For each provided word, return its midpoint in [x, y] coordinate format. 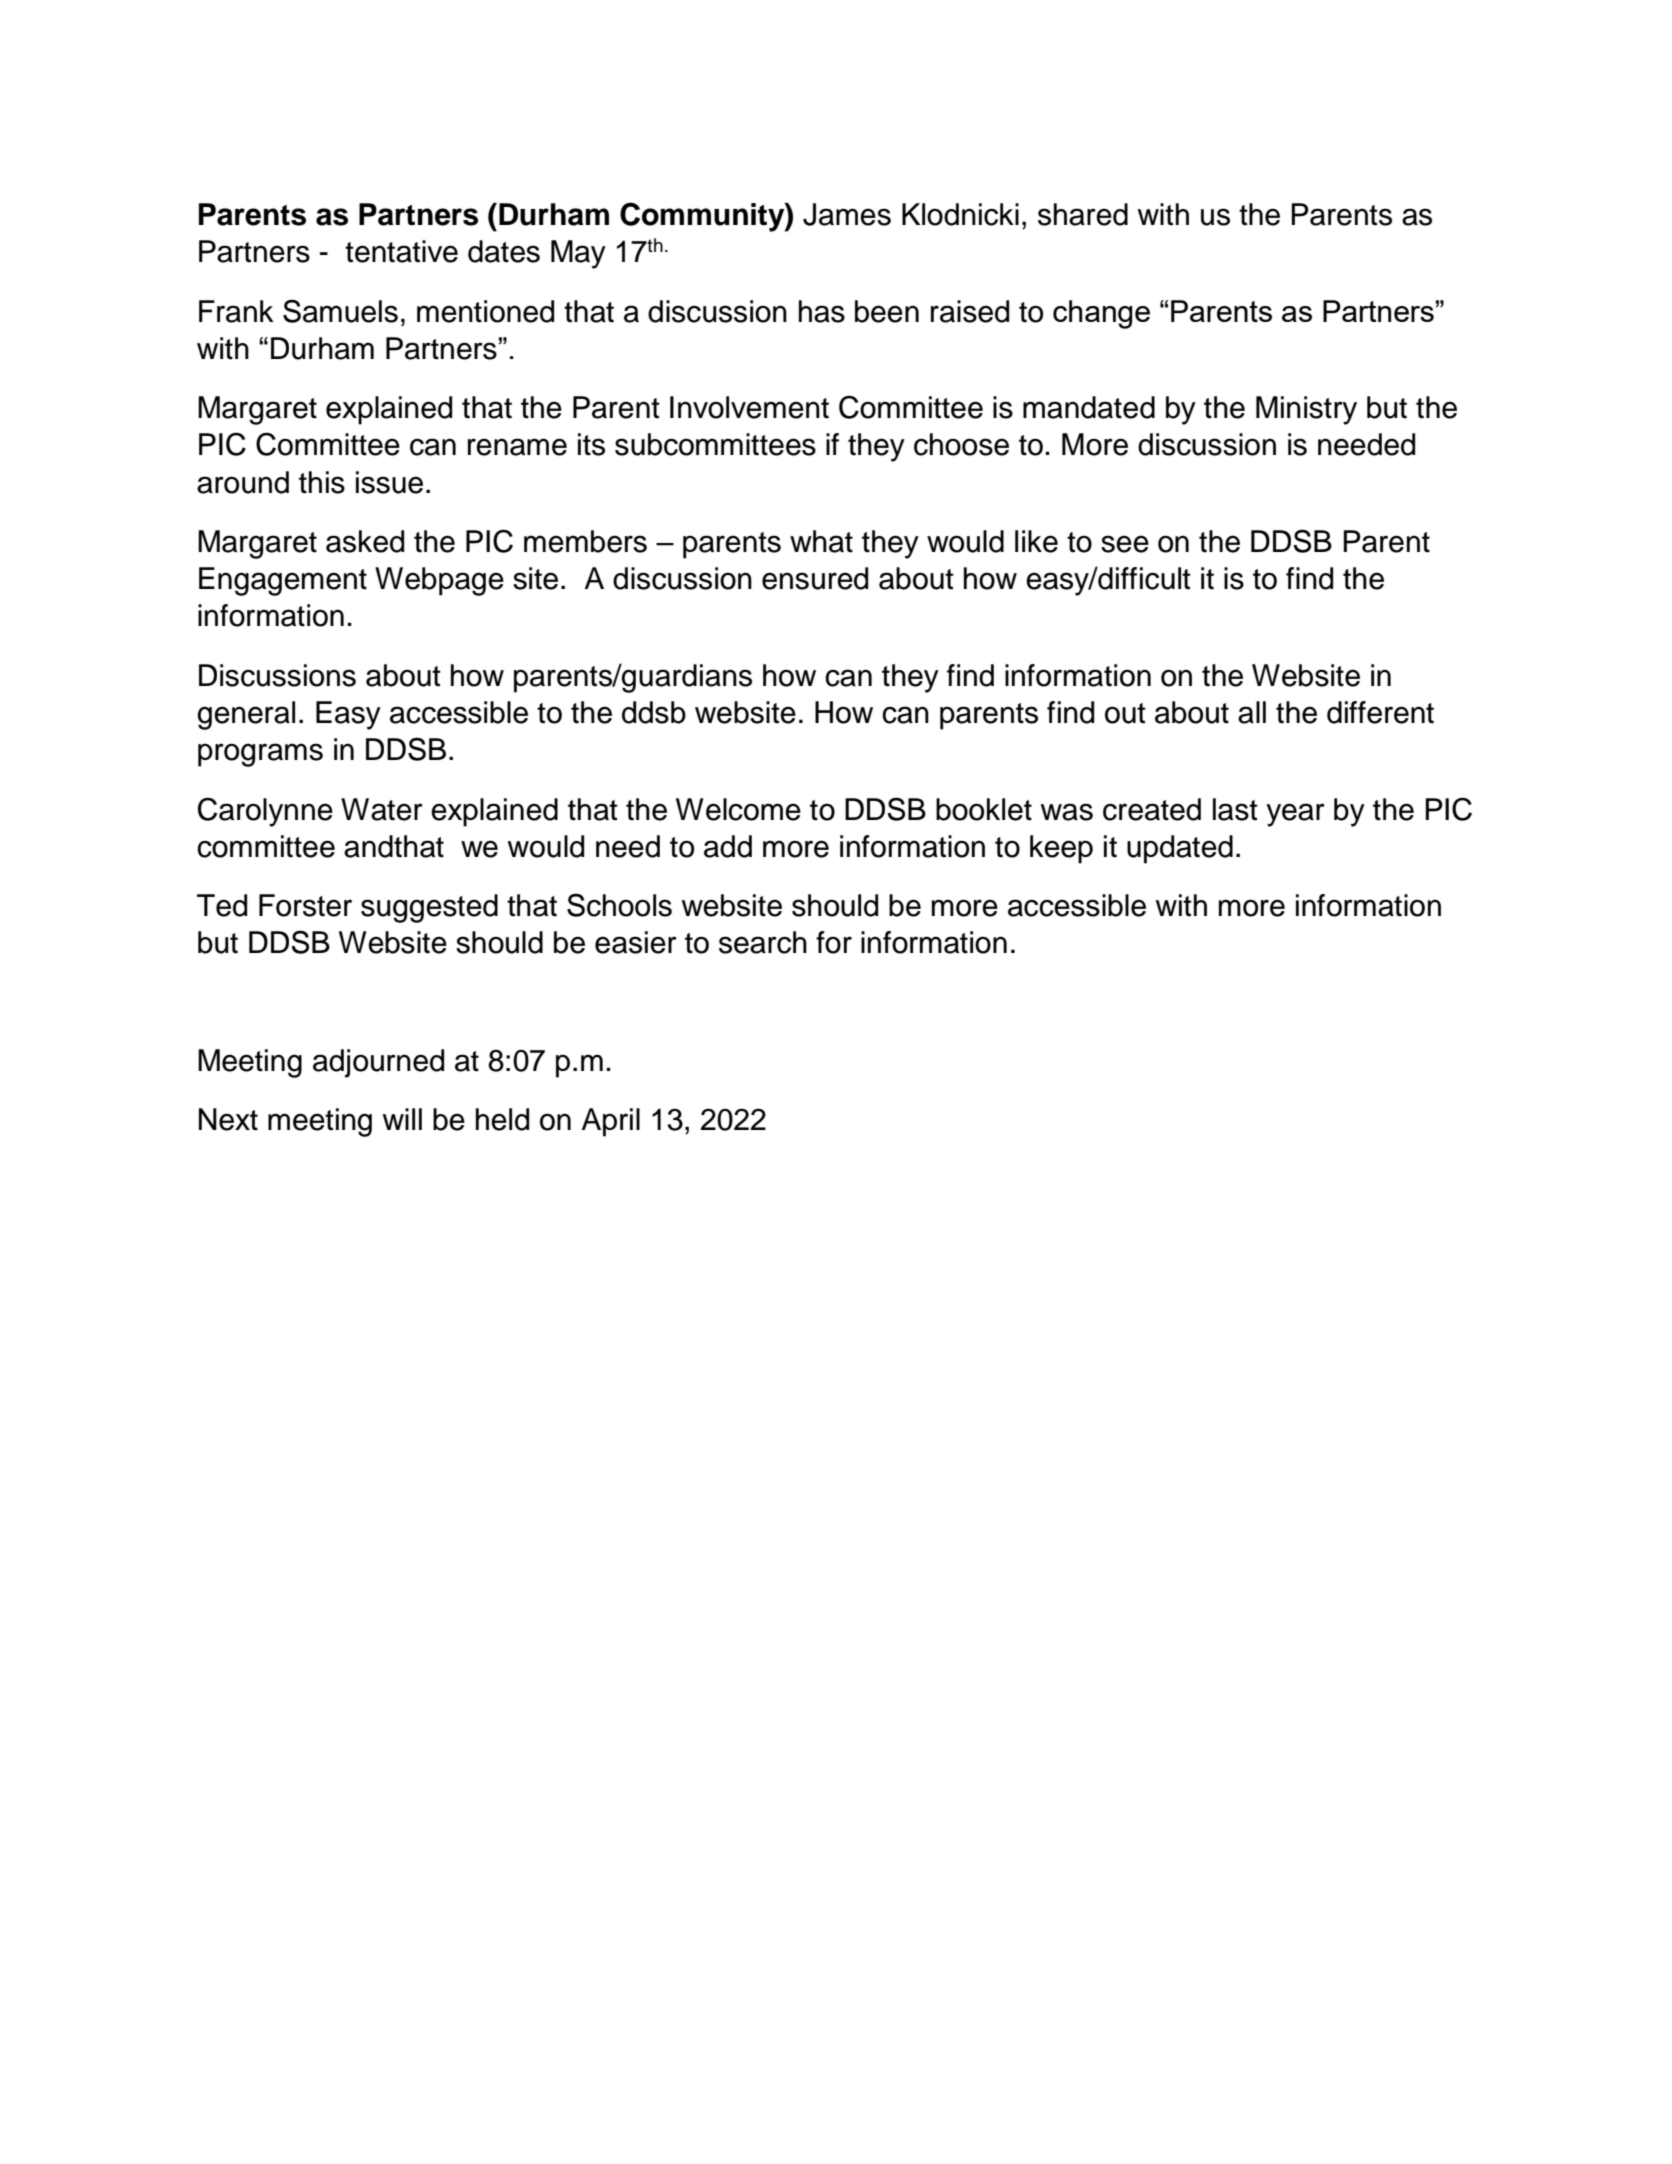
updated [1180, 849]
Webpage [439, 581]
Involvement [749, 407]
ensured [815, 578]
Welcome [738, 809]
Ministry [1306, 410]
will [402, 1119]
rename [517, 447]
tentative [401, 251]
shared [1083, 214]
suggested [429, 908]
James [847, 214]
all [1252, 712]
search [763, 942]
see [1125, 544]
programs [260, 755]
